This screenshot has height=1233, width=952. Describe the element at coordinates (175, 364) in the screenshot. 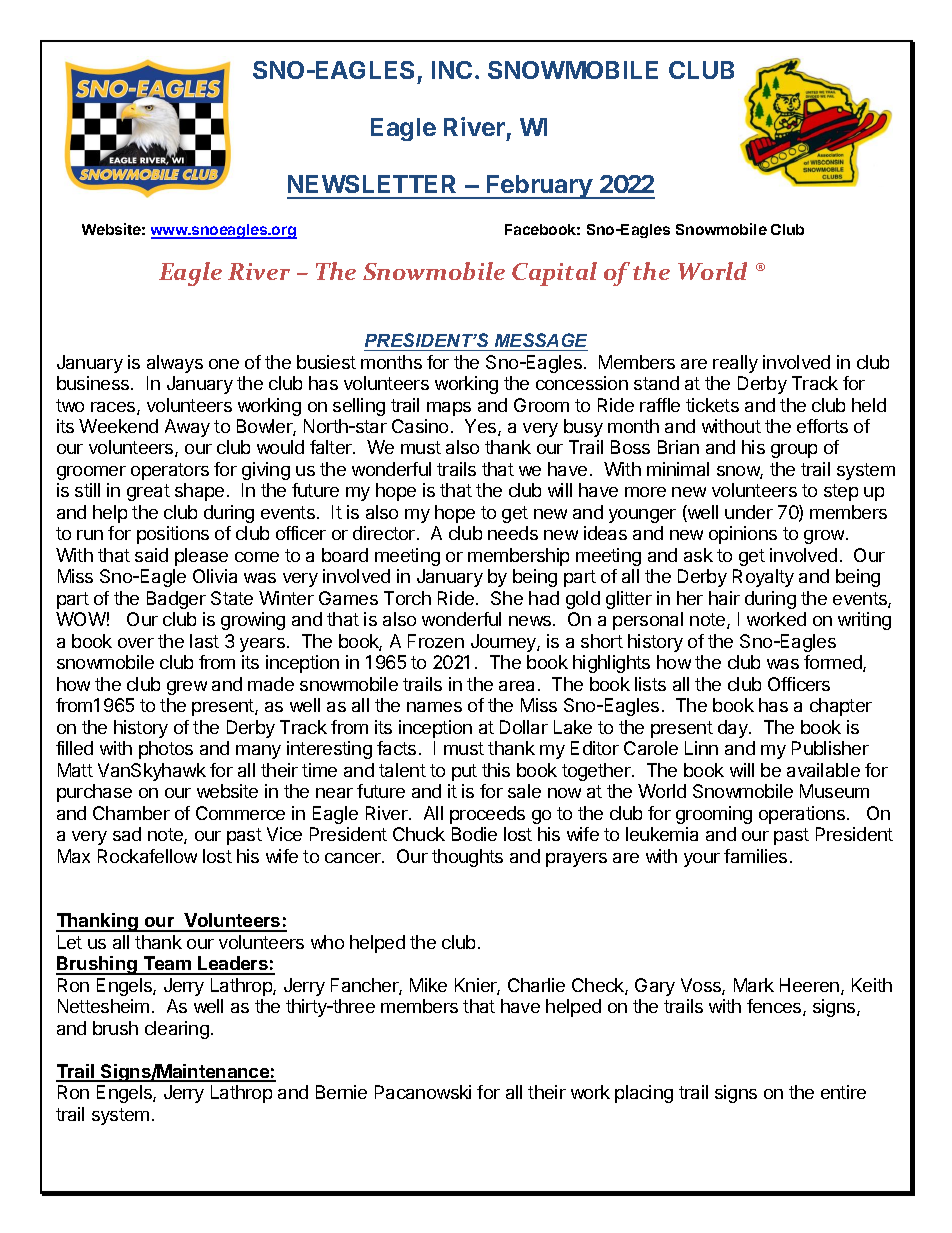

I see `always` at that location.
